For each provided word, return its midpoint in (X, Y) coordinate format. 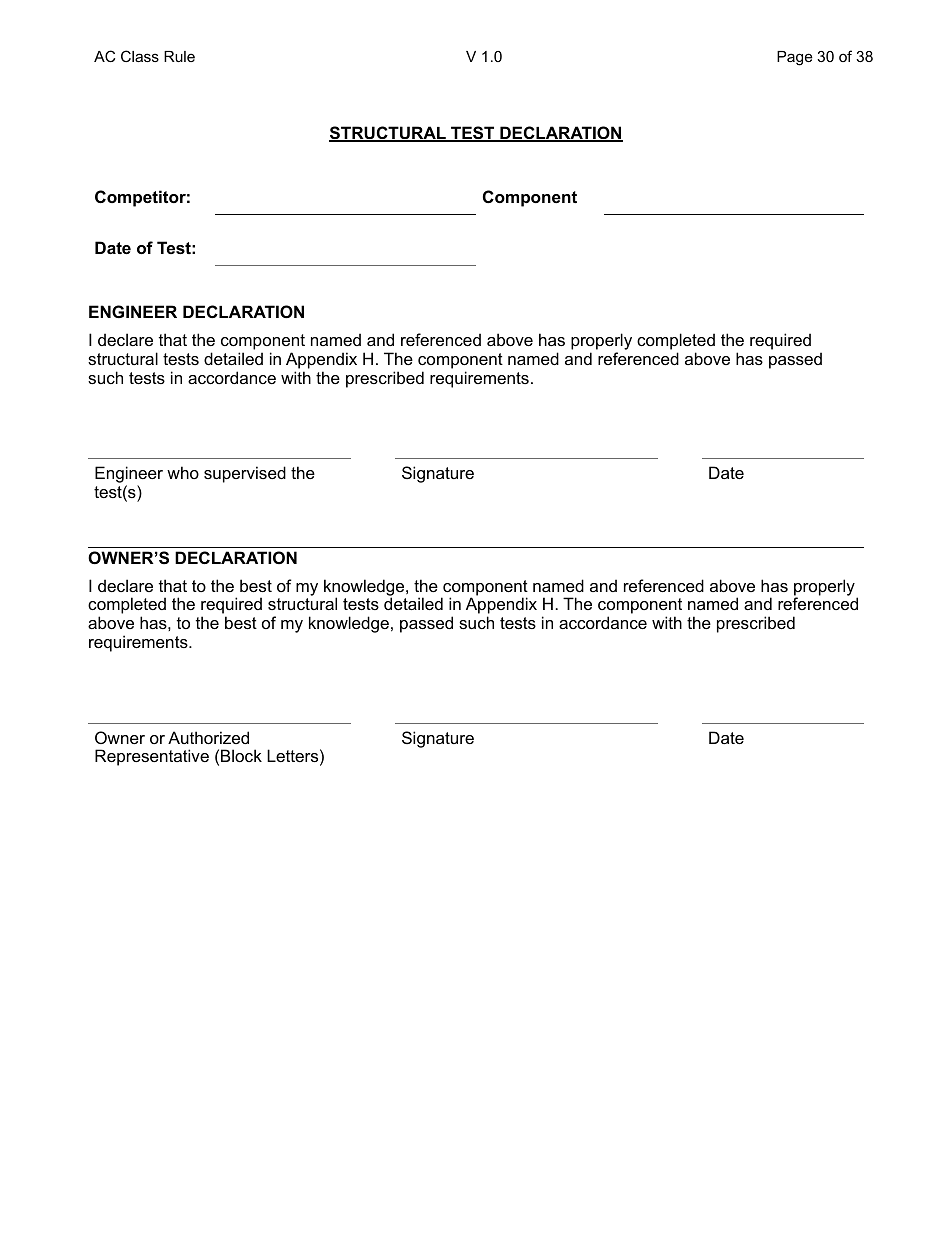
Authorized (208, 737)
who (183, 472)
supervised (245, 474)
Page (795, 58)
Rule (179, 56)
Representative (152, 757)
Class (140, 56)
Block (241, 755)
